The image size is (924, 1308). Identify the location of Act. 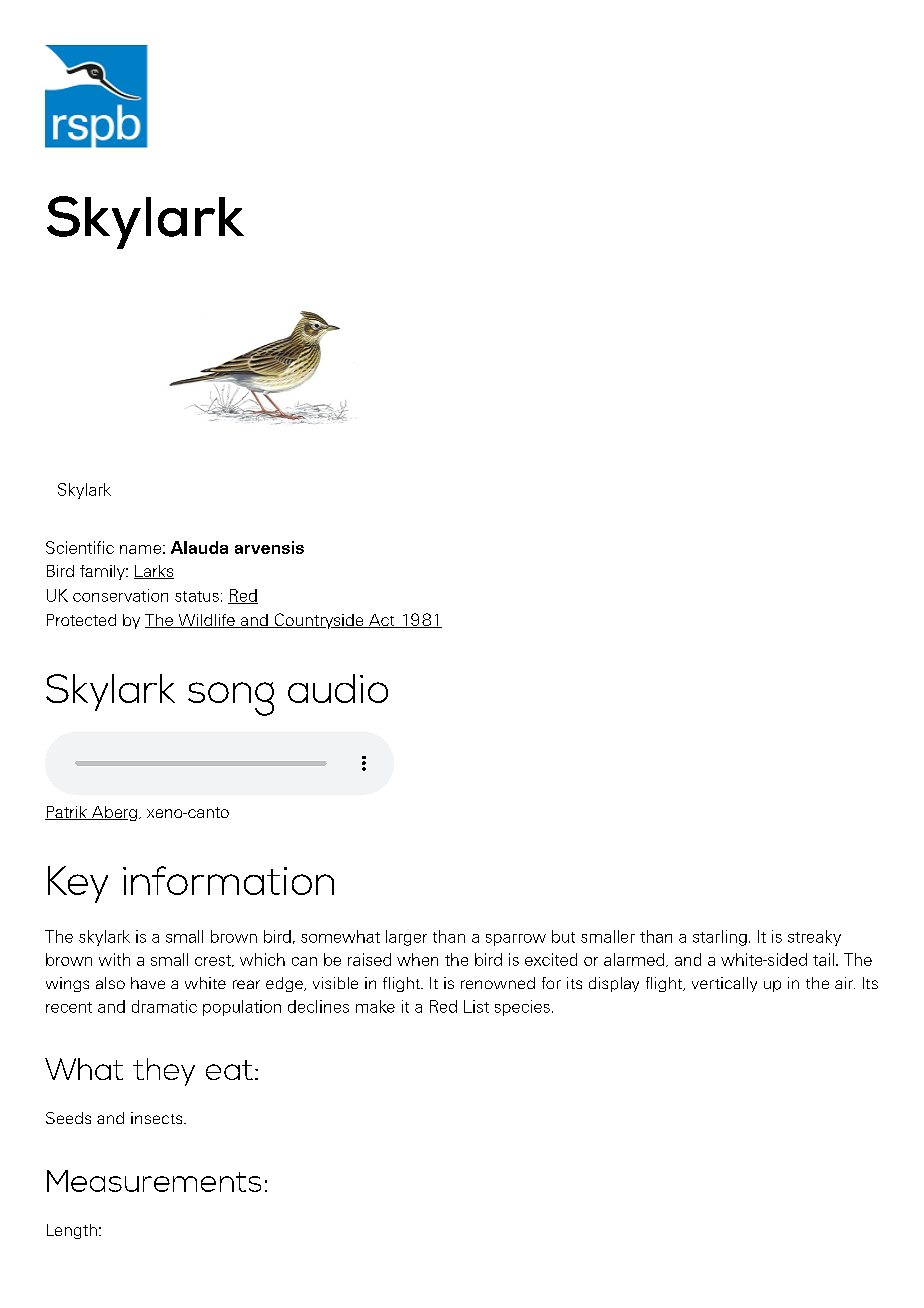
(382, 621).
